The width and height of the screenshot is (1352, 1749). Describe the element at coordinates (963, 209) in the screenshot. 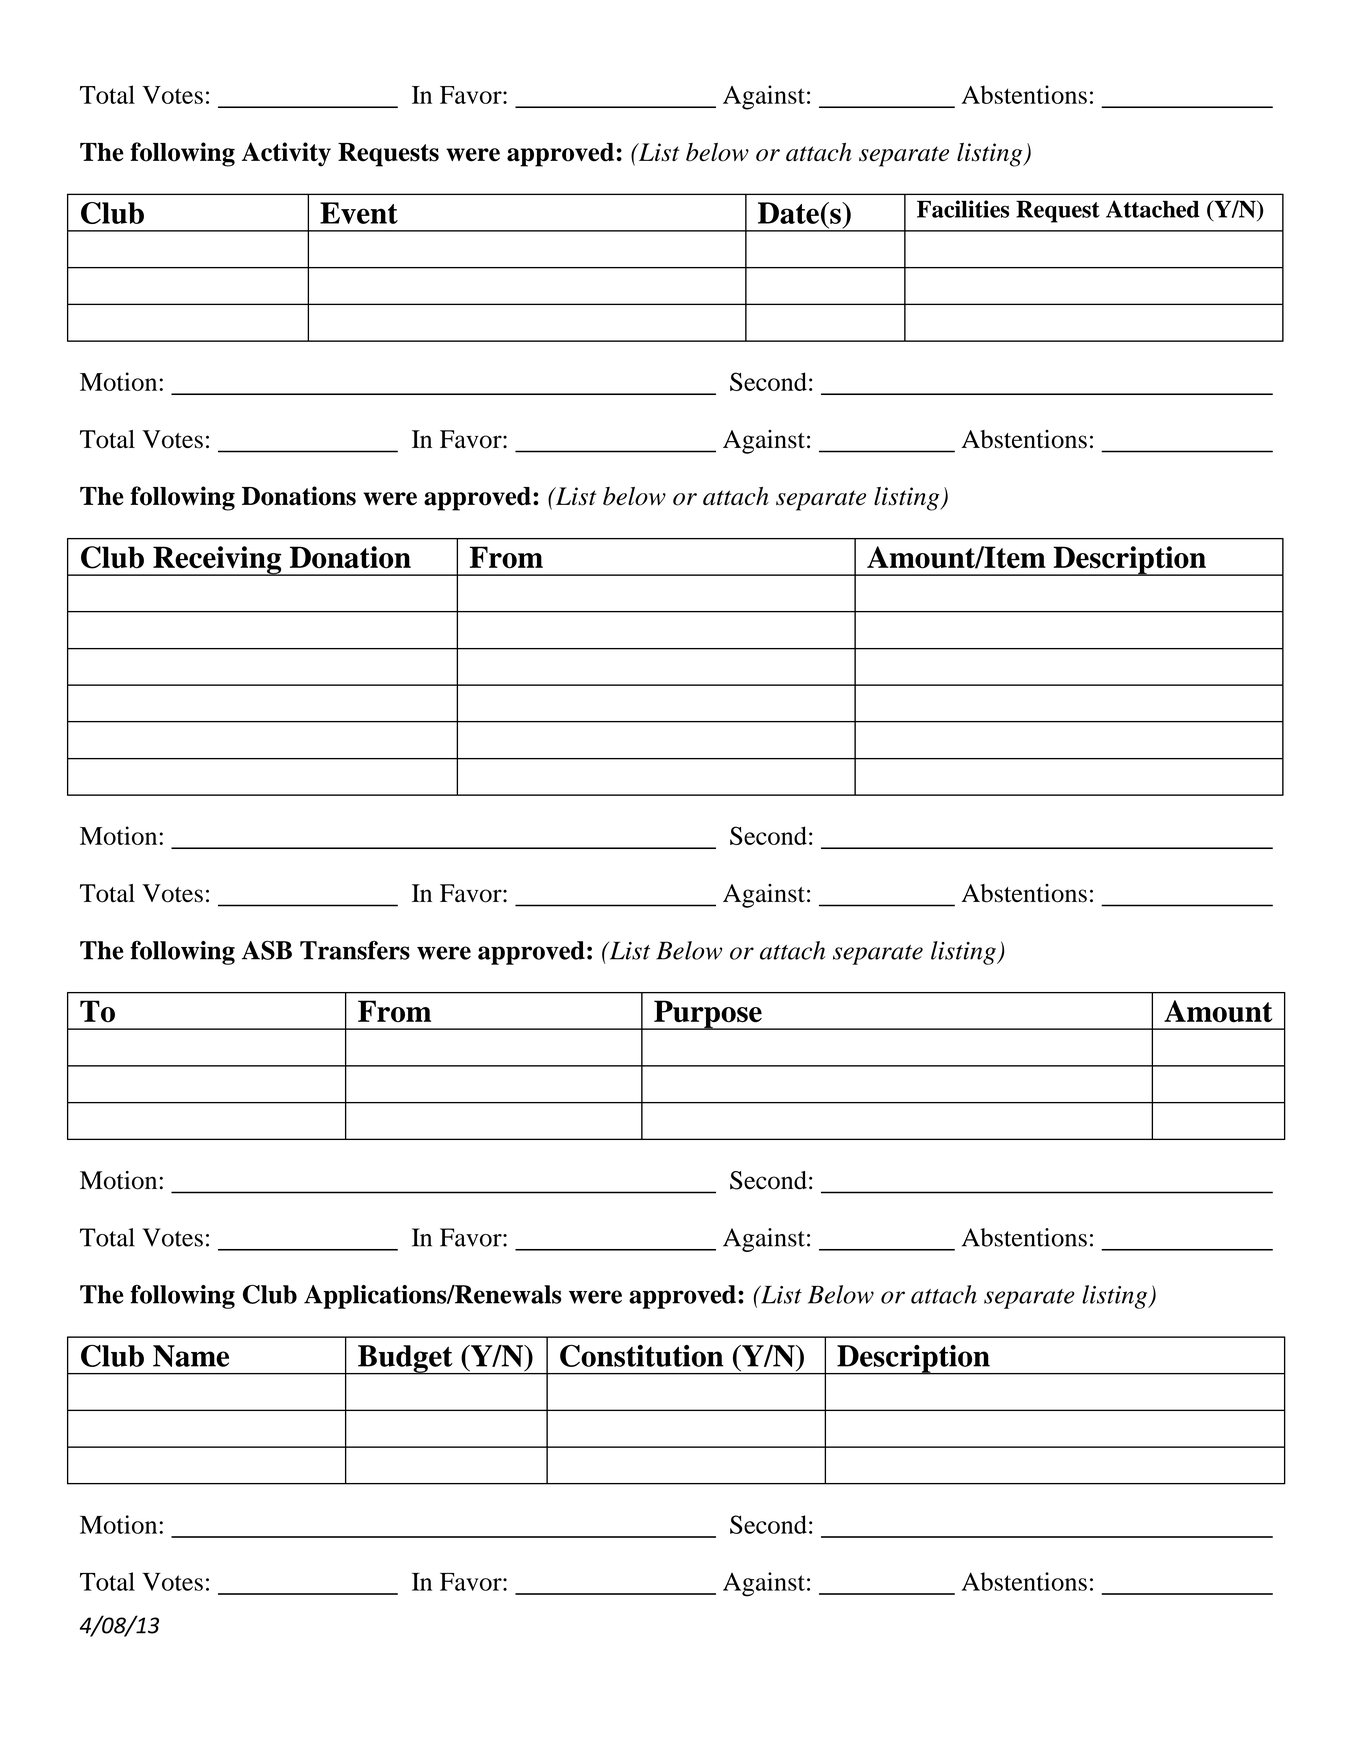

I see `Facilities` at that location.
